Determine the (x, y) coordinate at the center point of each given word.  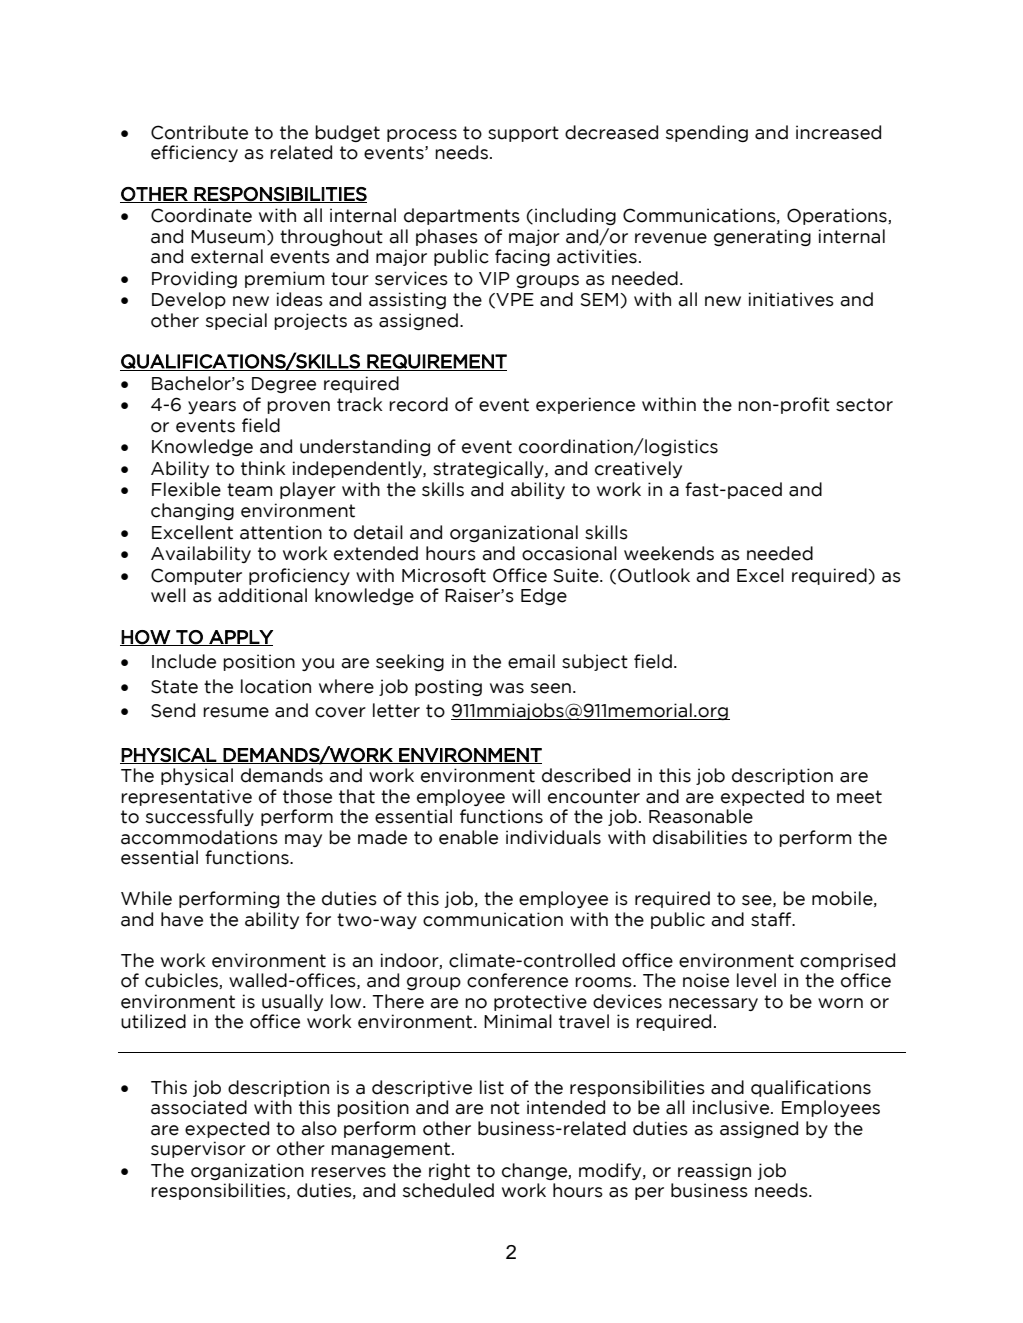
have (182, 919)
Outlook (654, 575)
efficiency (194, 153)
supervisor (198, 1149)
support (523, 134)
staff (772, 919)
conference (517, 980)
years (212, 407)
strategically (489, 469)
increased (838, 132)
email (531, 661)
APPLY (240, 638)
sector (864, 405)
